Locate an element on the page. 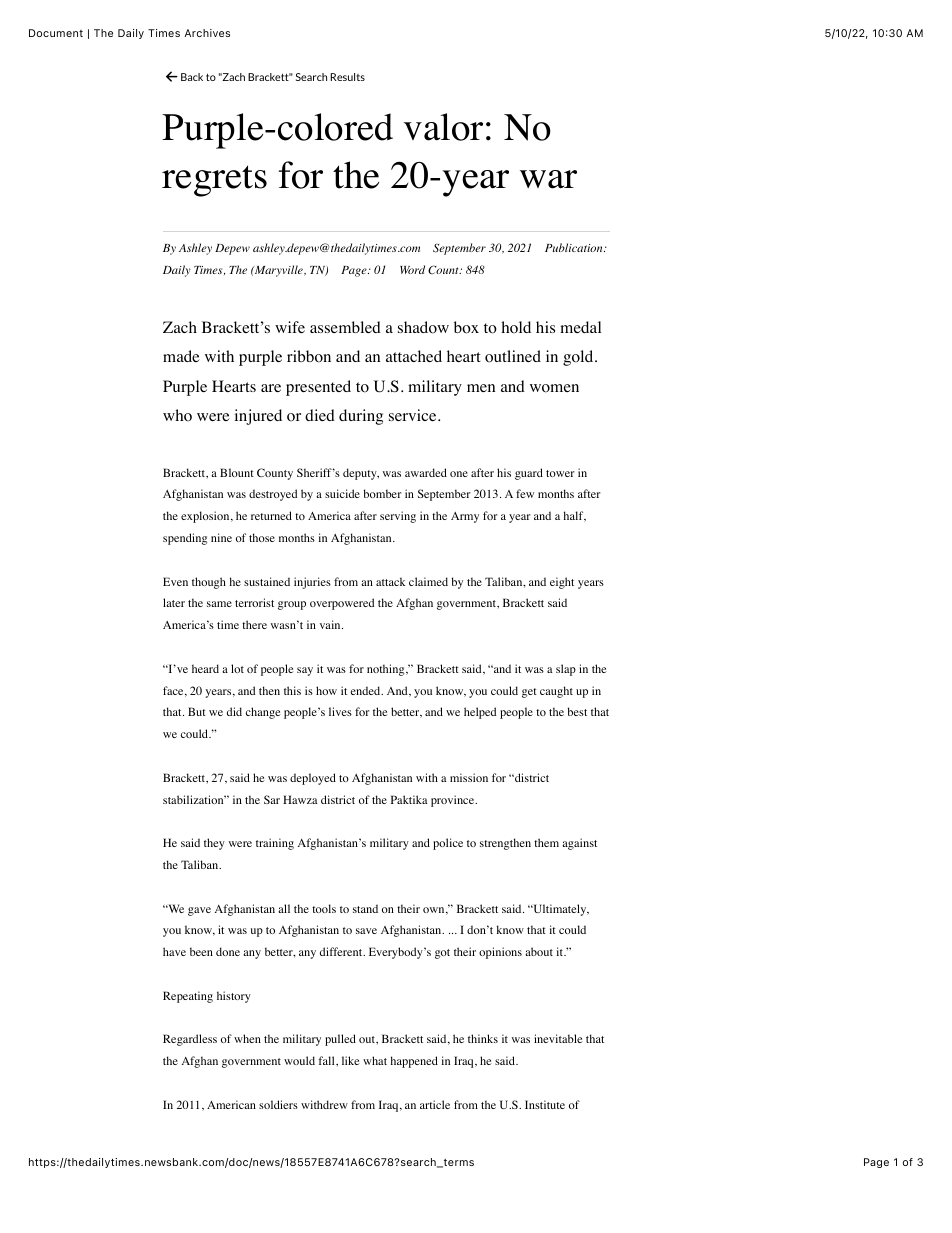 This page has height=1233, width=952. gave is located at coordinates (199, 911).
